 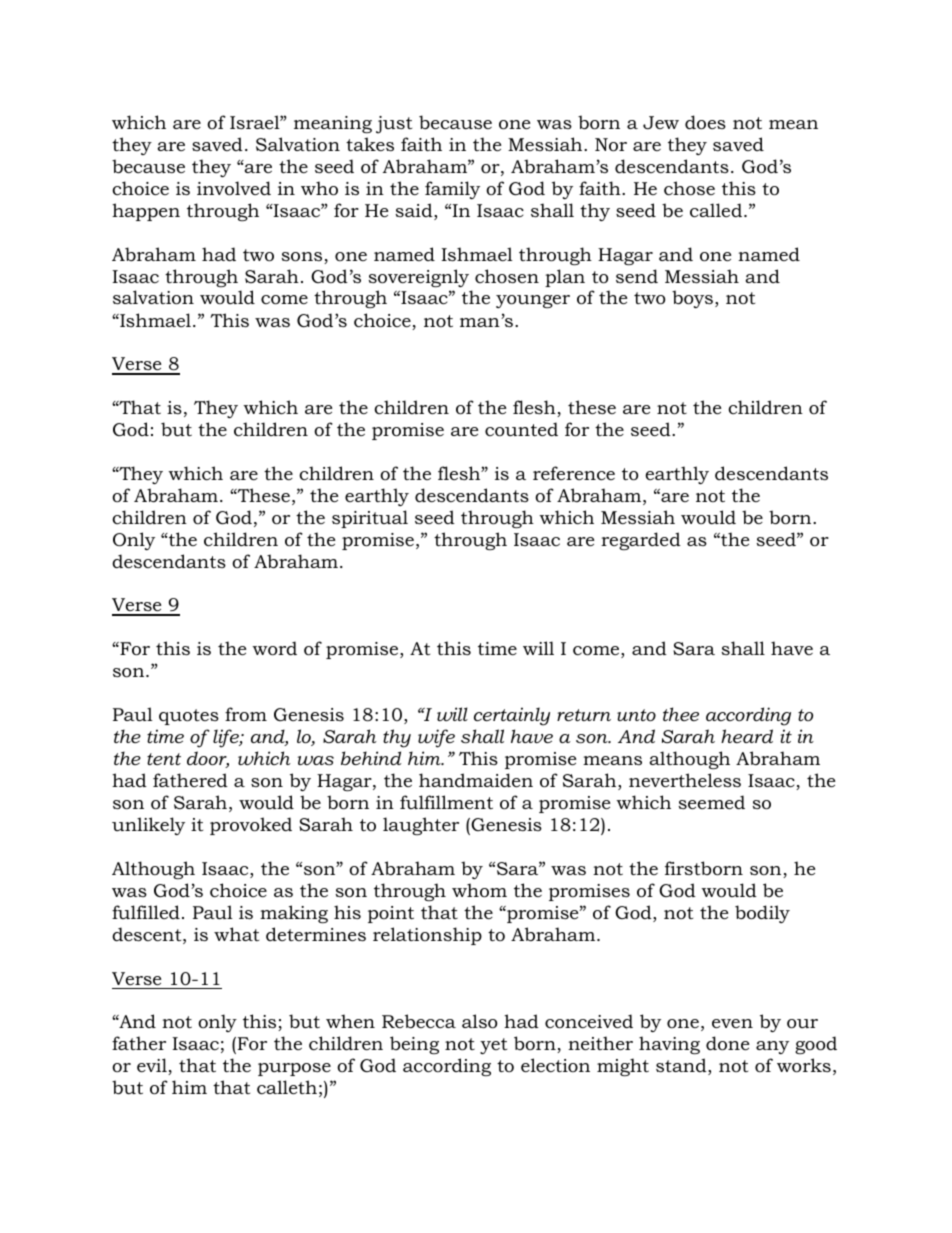 I want to click on does, so click(x=705, y=122).
